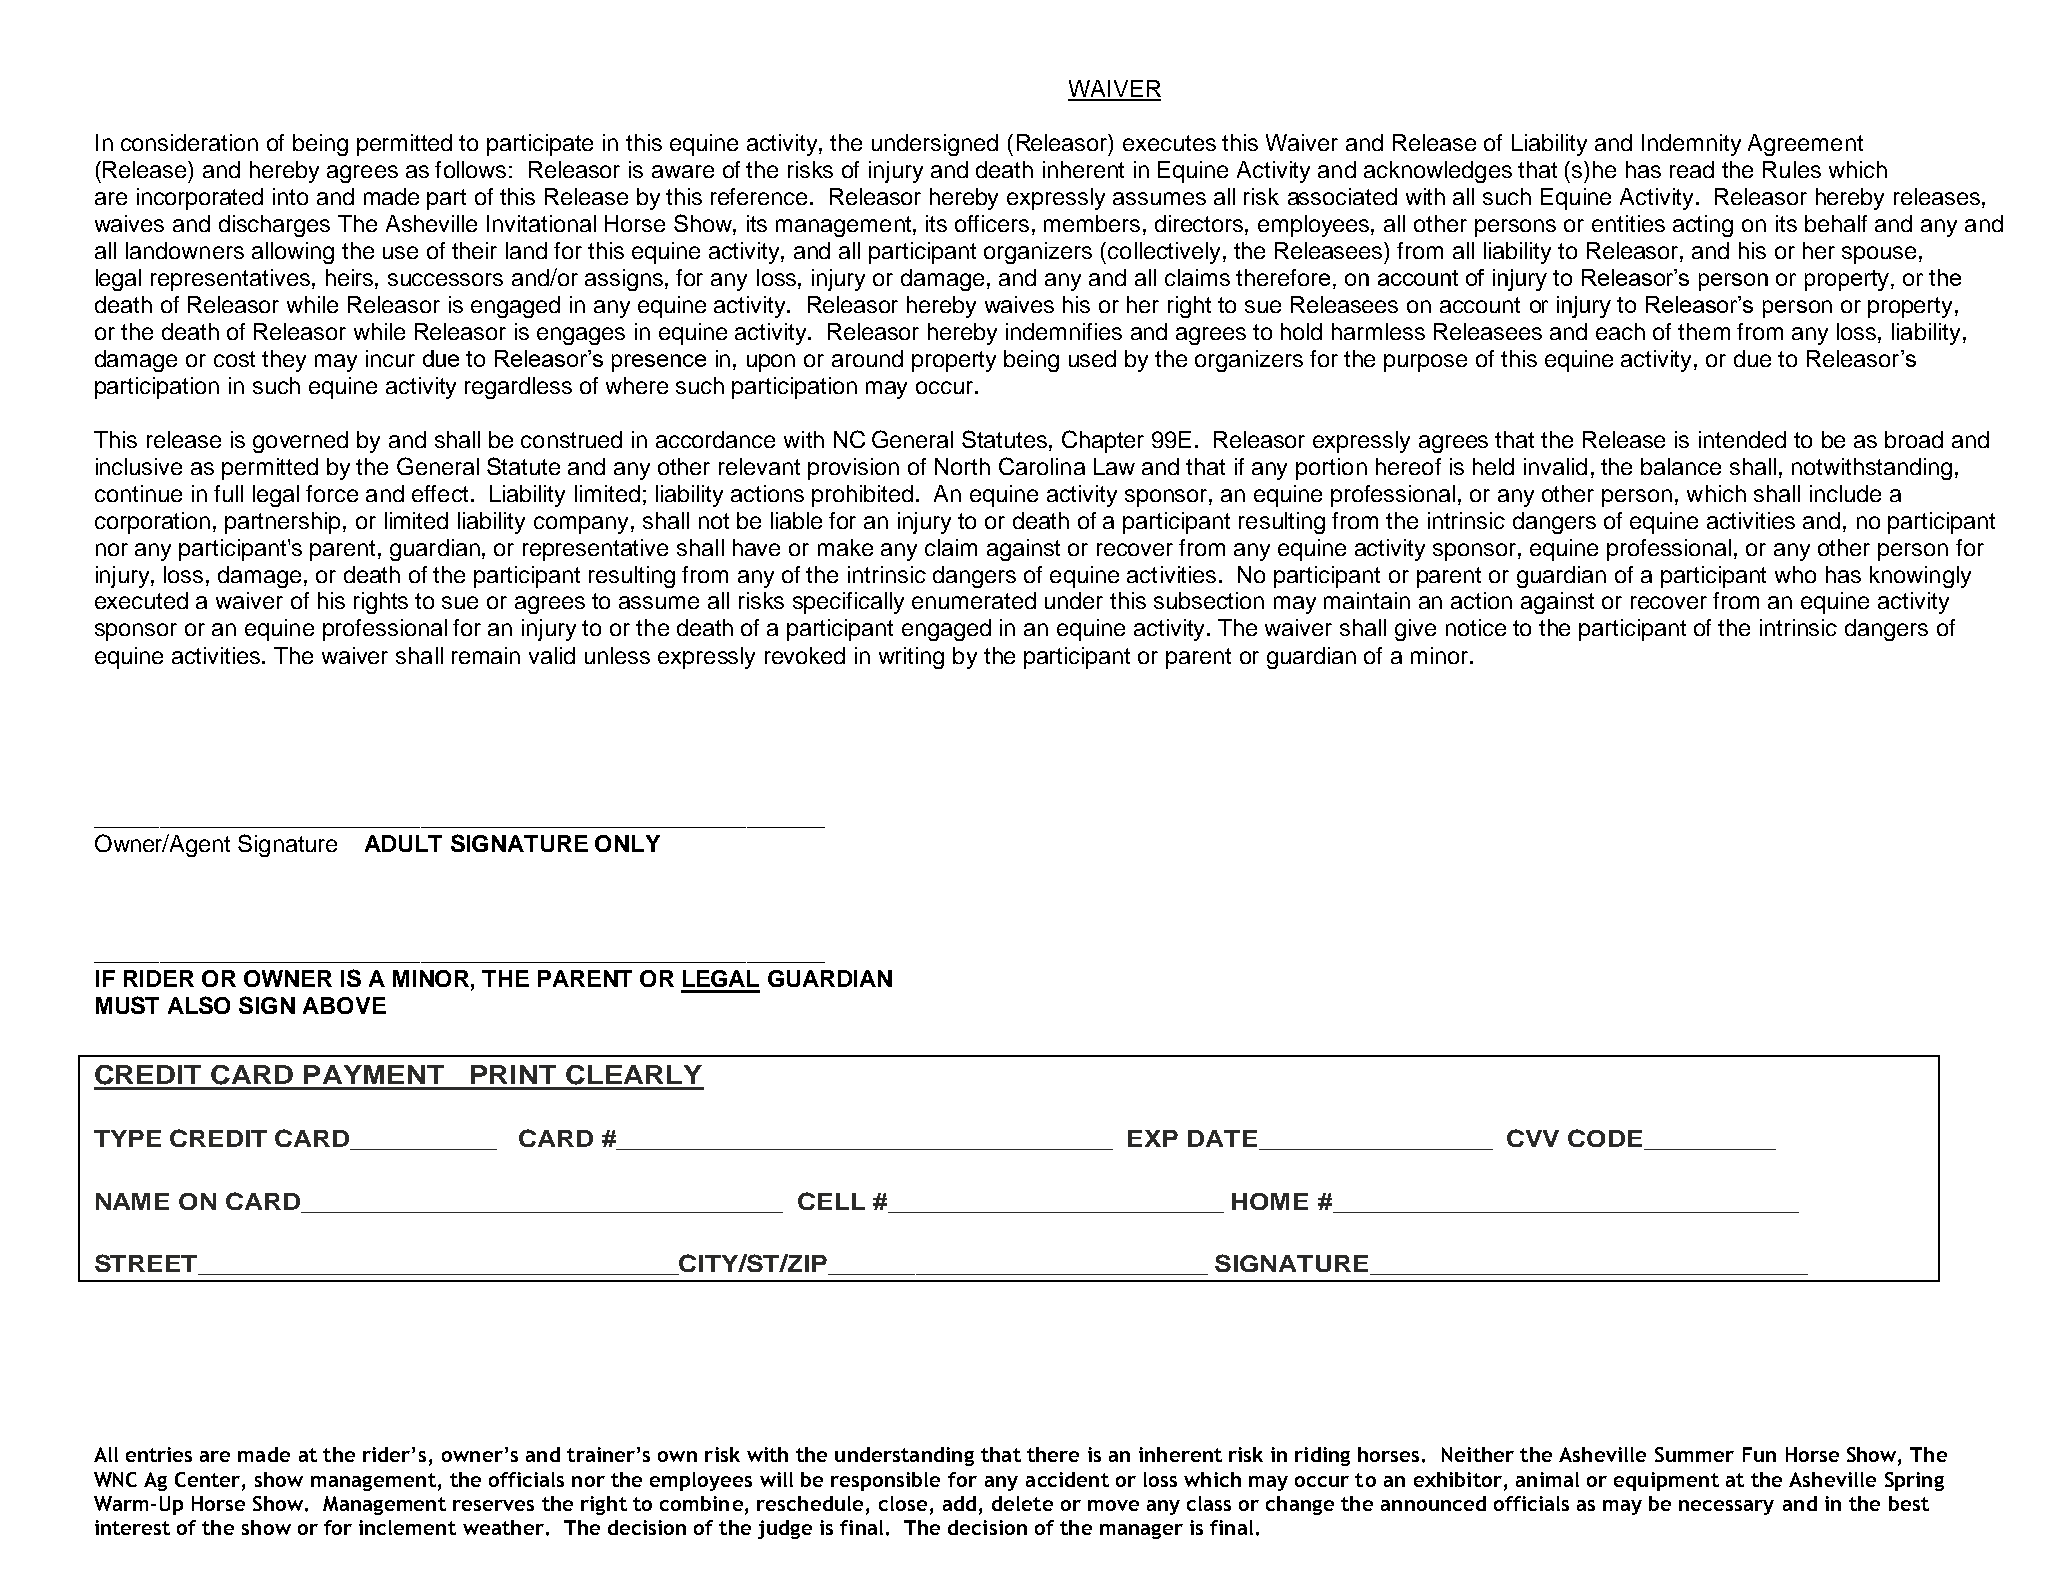  Describe the element at coordinates (1270, 1201) in the screenshot. I see `HOME` at that location.
